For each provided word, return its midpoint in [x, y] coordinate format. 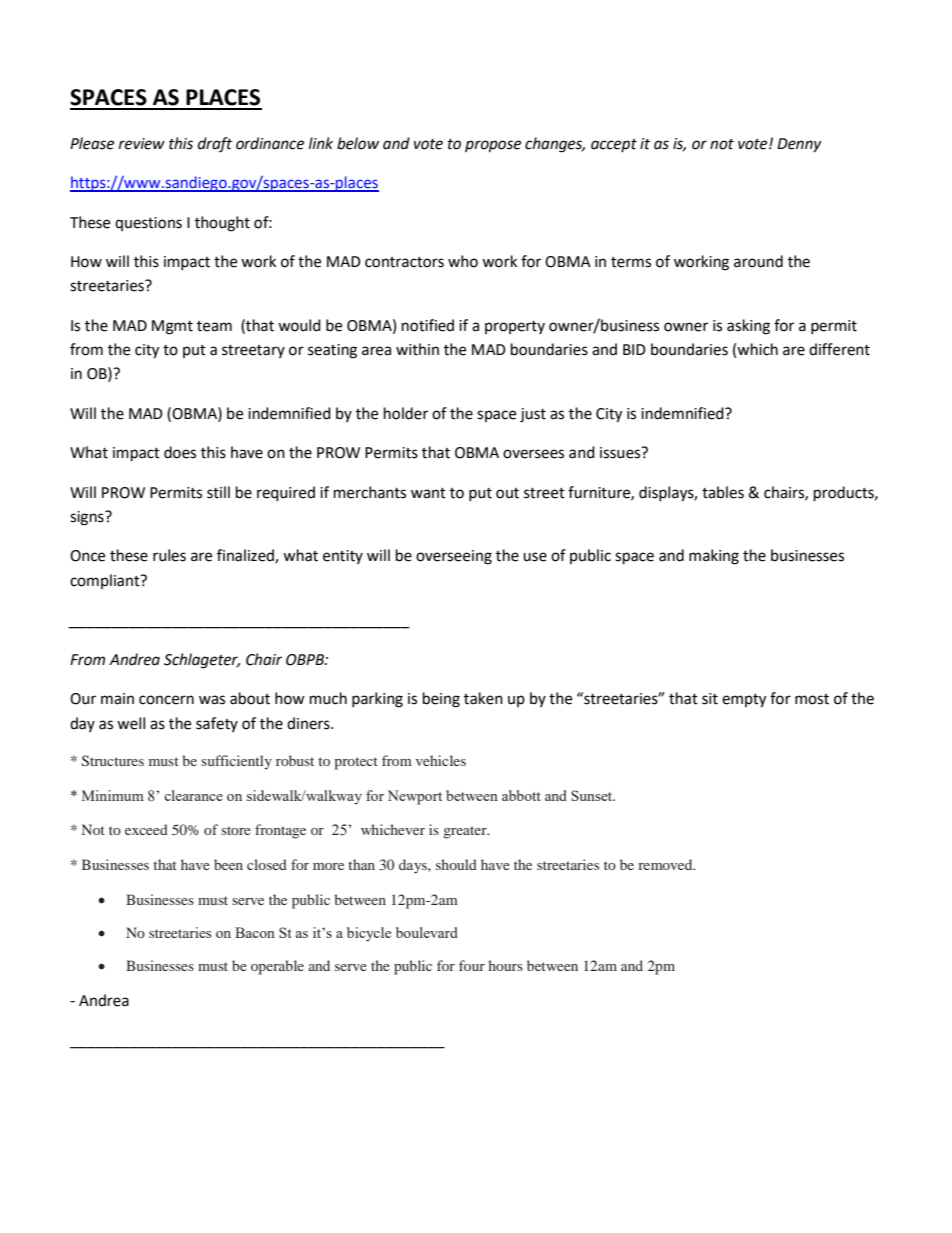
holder [406, 413]
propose [493, 146]
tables [723, 492]
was [212, 700]
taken [483, 698]
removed [666, 864]
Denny [799, 145]
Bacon [255, 932]
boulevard [427, 932]
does [180, 452]
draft [215, 144]
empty [744, 701]
